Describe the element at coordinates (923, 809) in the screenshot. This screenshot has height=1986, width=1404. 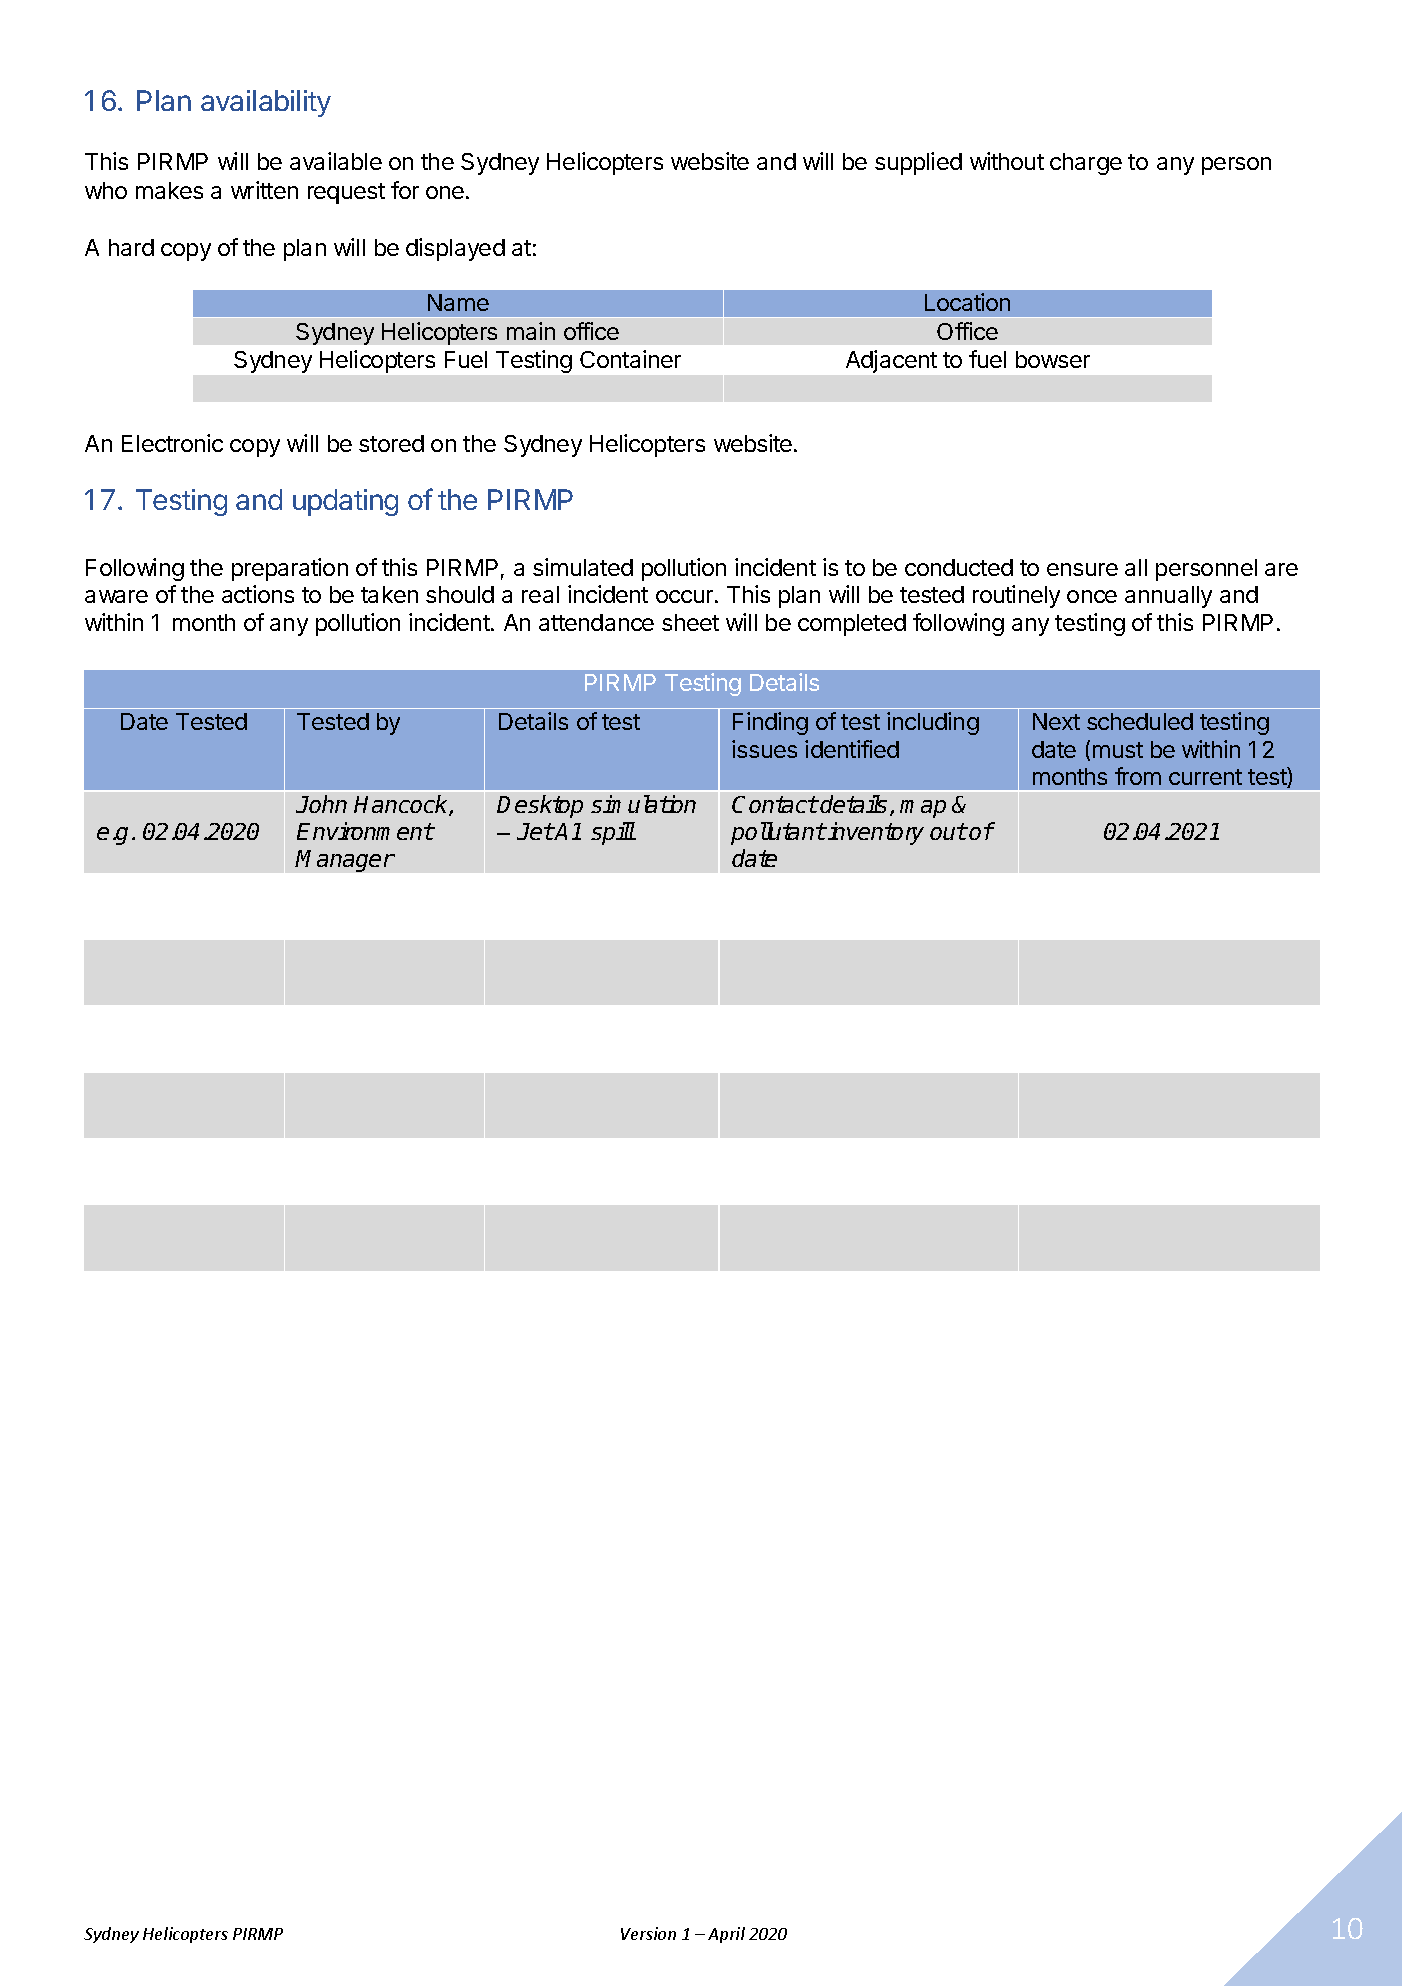
I see `map` at that location.
